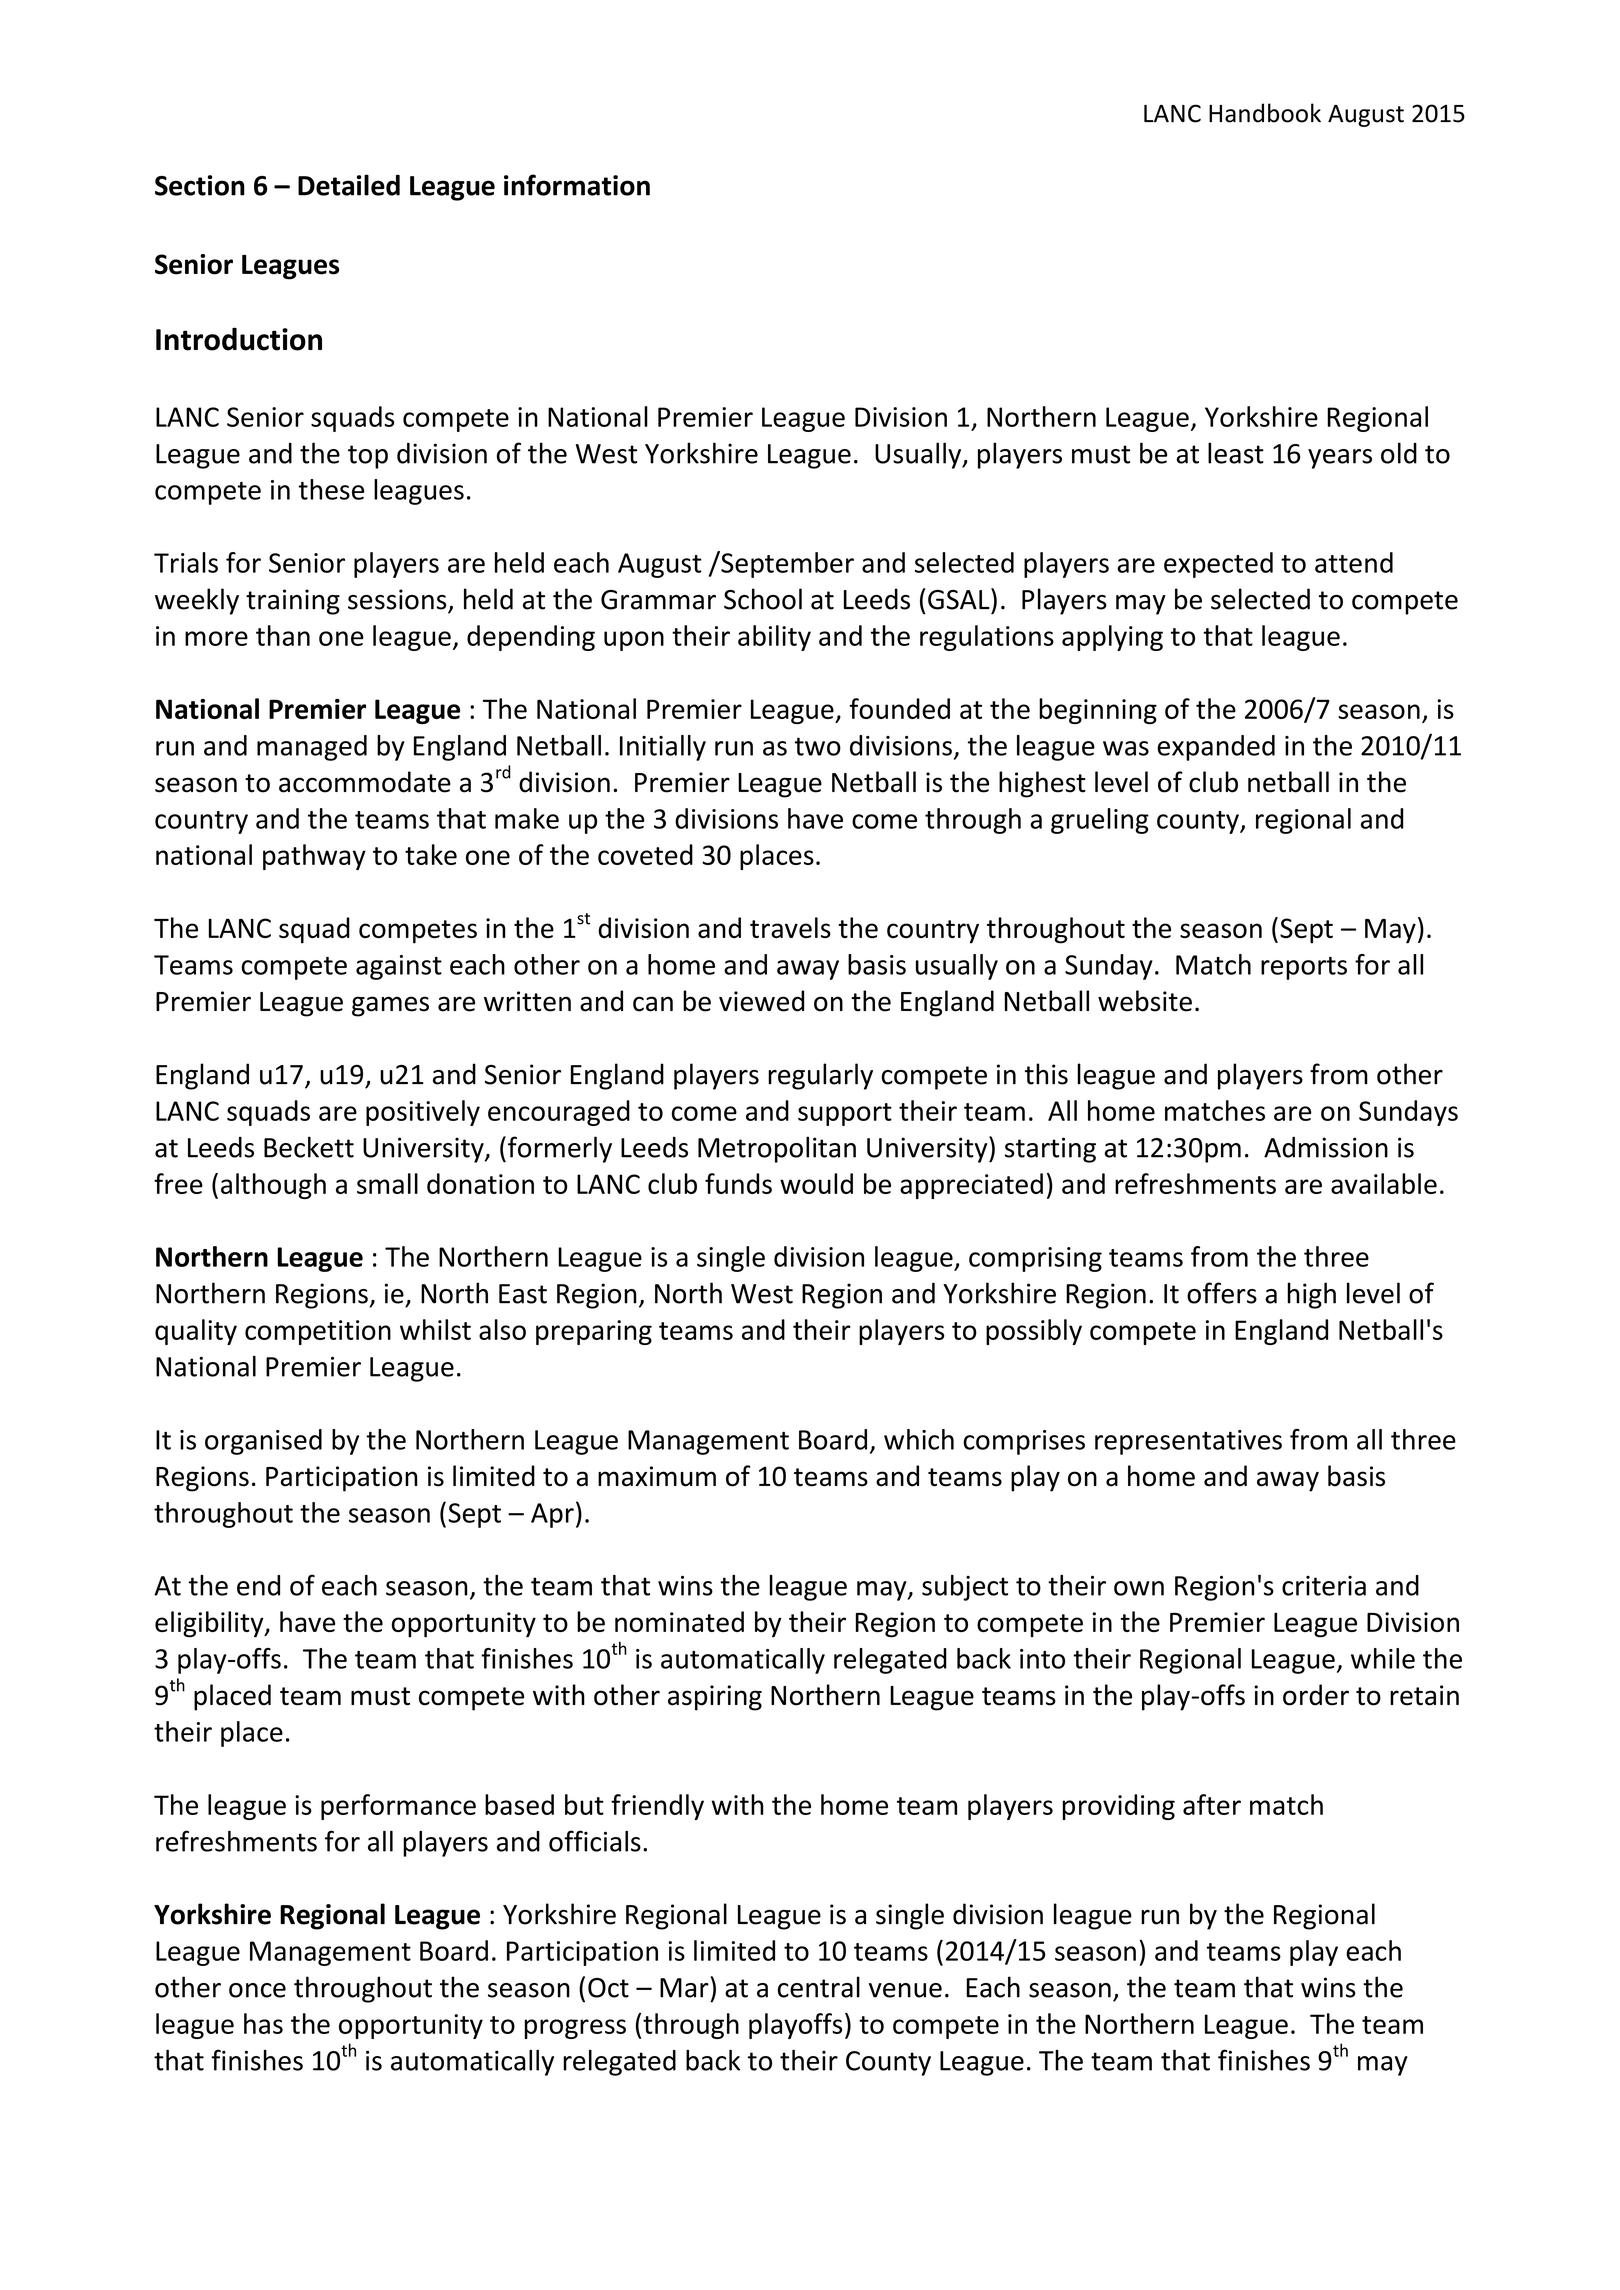  I want to click on Handbook, so click(1265, 113).
